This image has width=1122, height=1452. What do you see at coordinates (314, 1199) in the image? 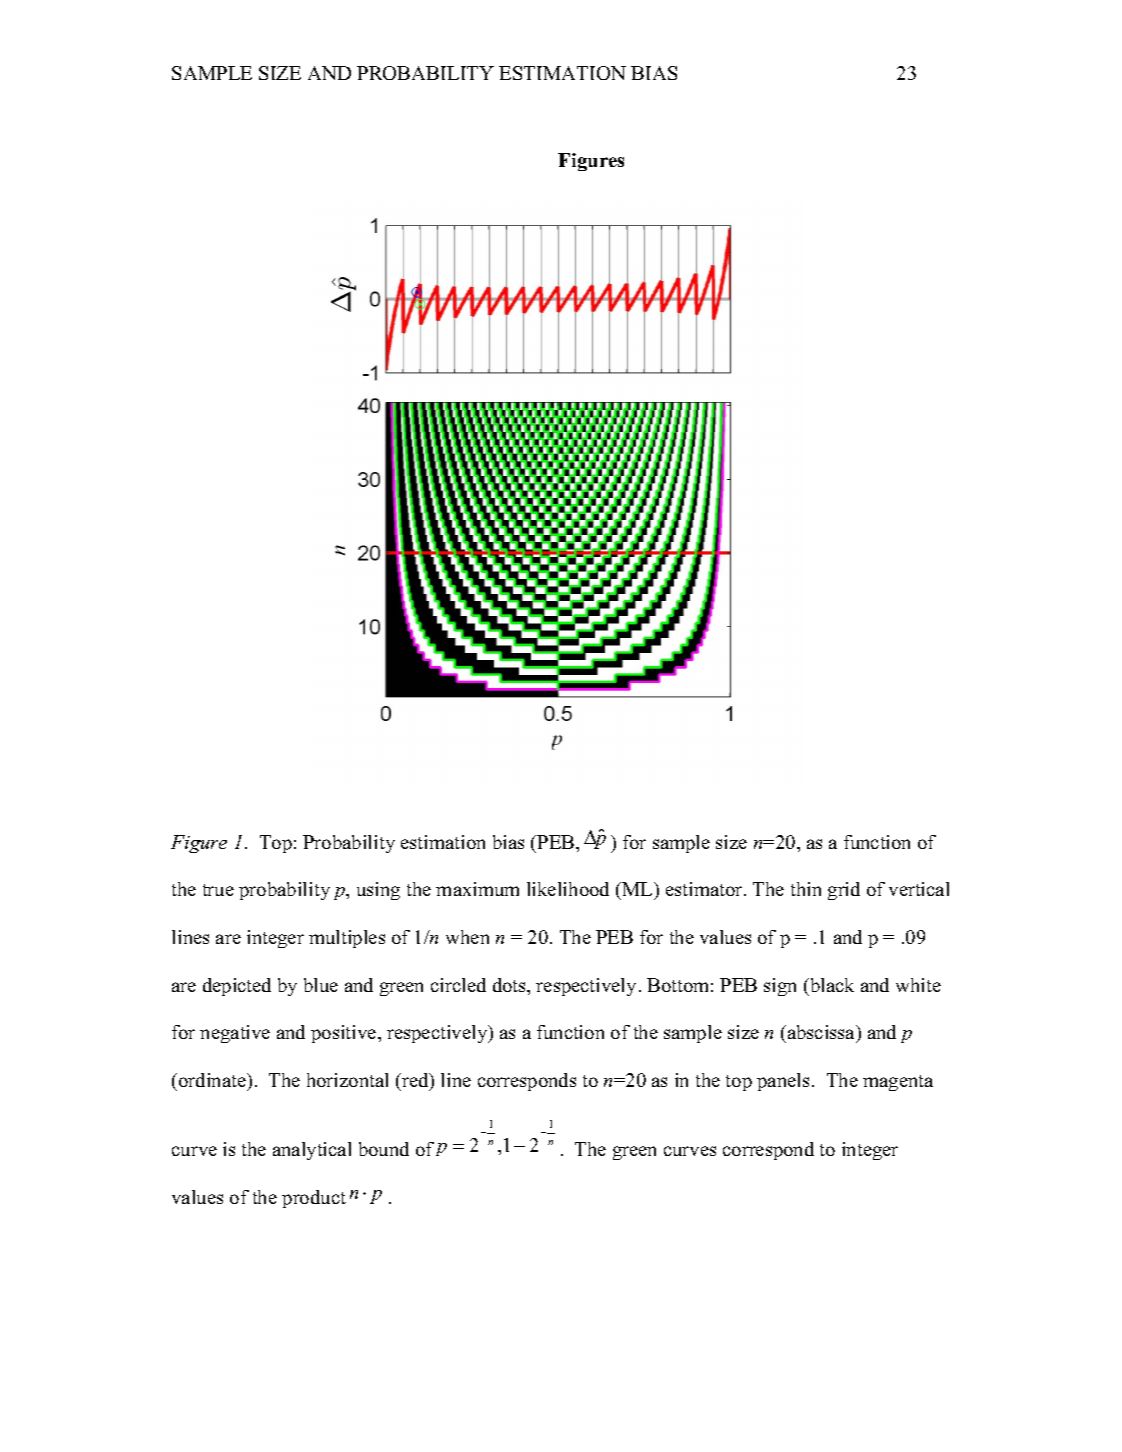
I see `product` at bounding box center [314, 1199].
